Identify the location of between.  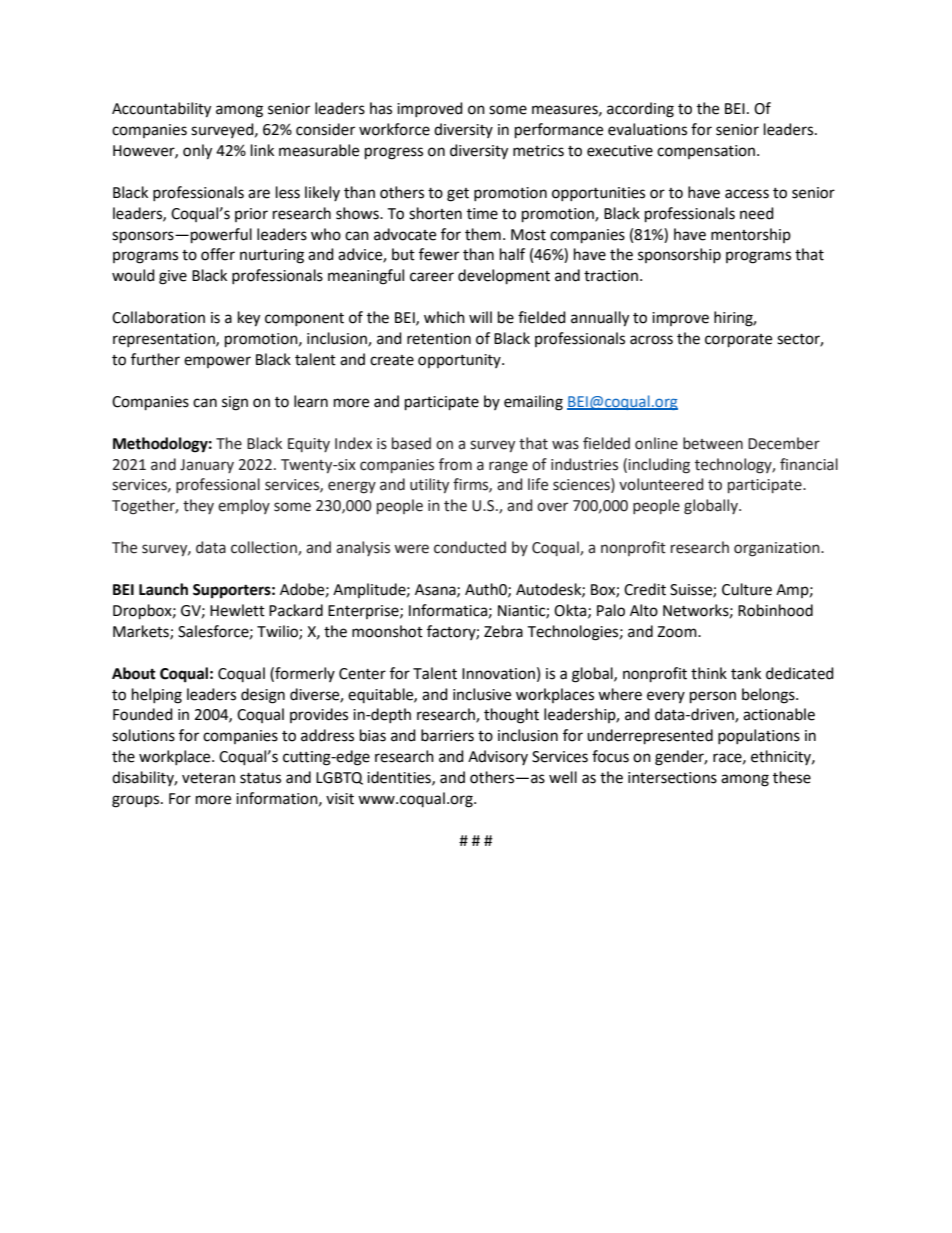
(713, 443).
